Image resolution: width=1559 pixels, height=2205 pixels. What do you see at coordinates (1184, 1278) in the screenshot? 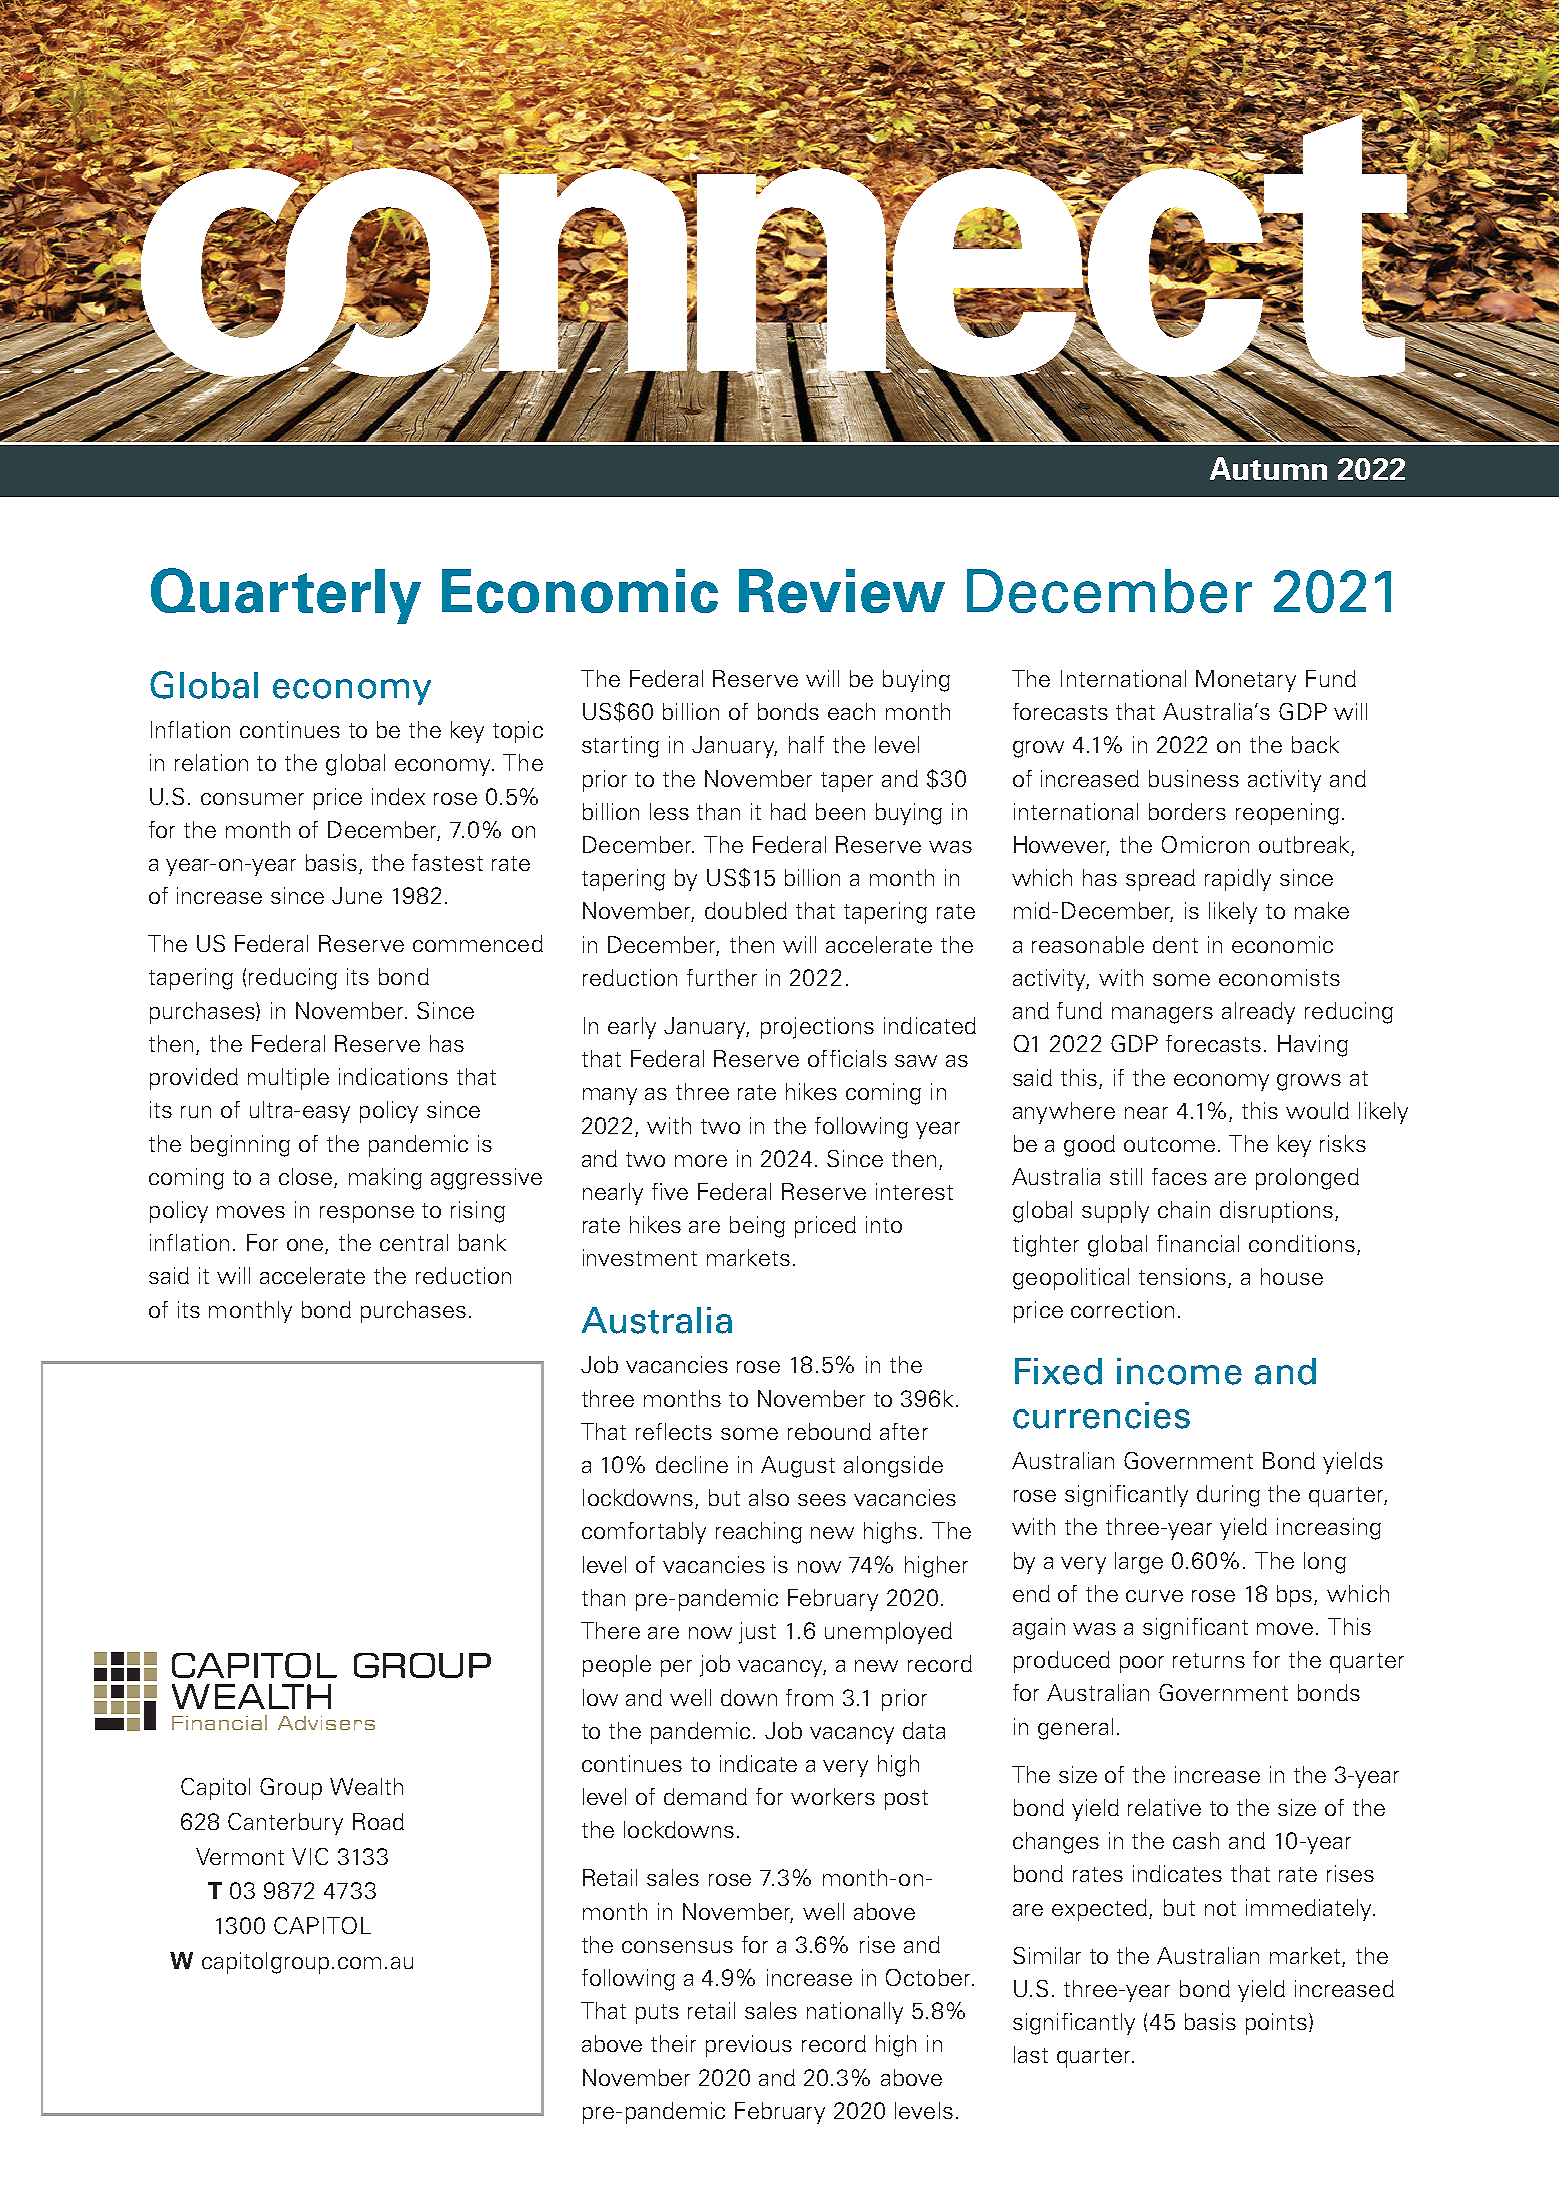
I see `tensions` at bounding box center [1184, 1278].
